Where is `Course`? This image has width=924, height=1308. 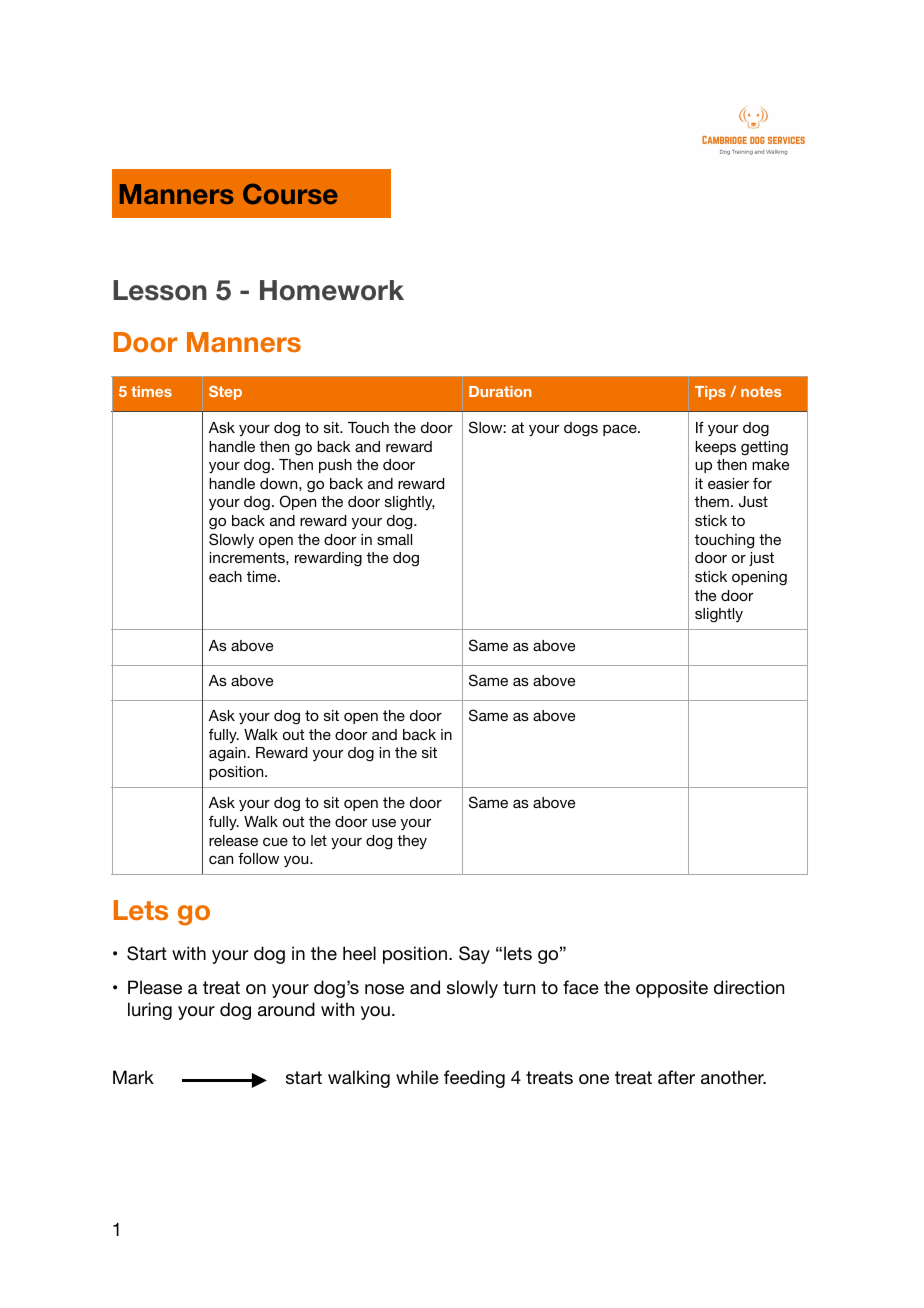 Course is located at coordinates (290, 194).
